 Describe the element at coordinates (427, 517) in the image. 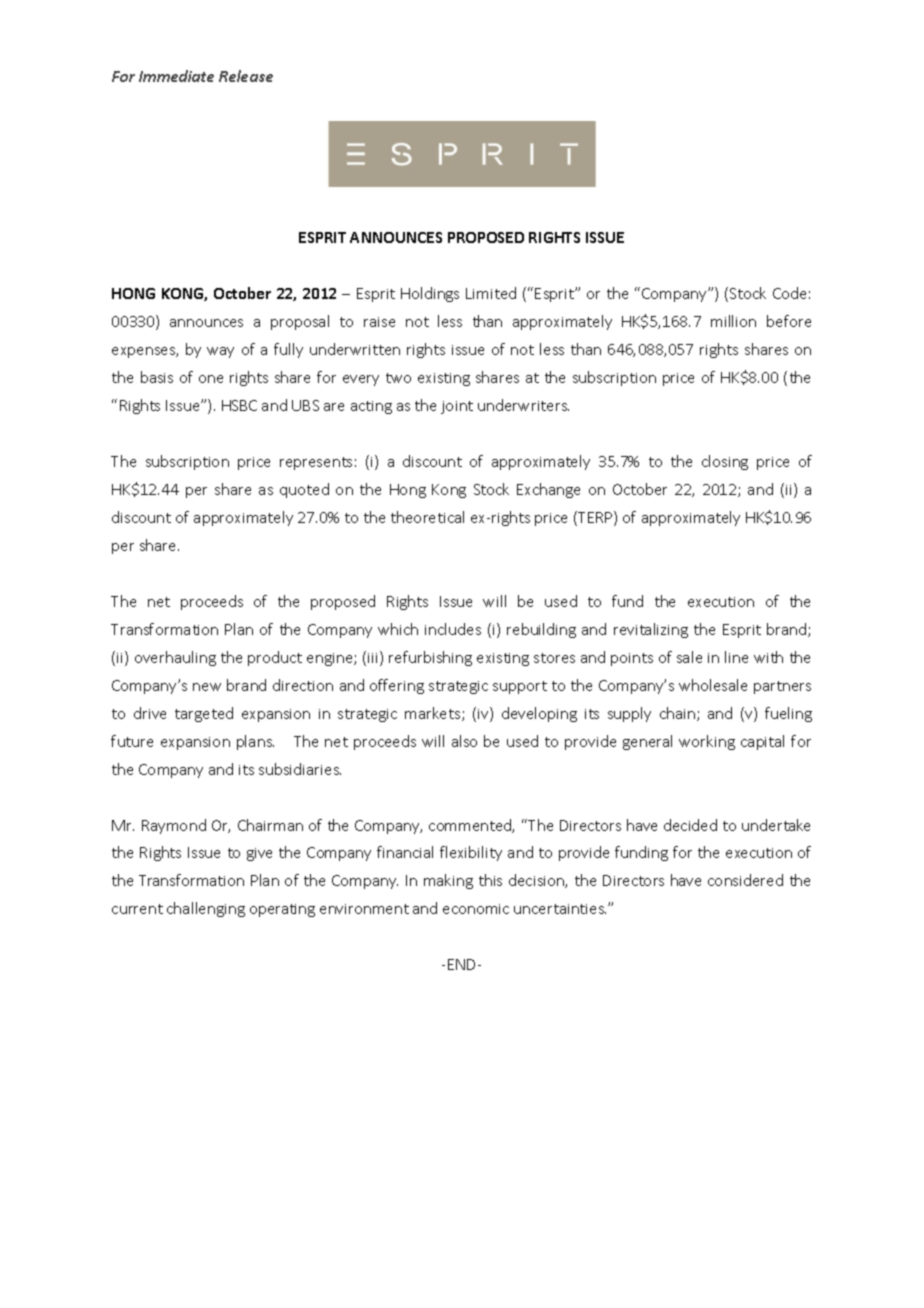

I see `theoretical` at that location.
